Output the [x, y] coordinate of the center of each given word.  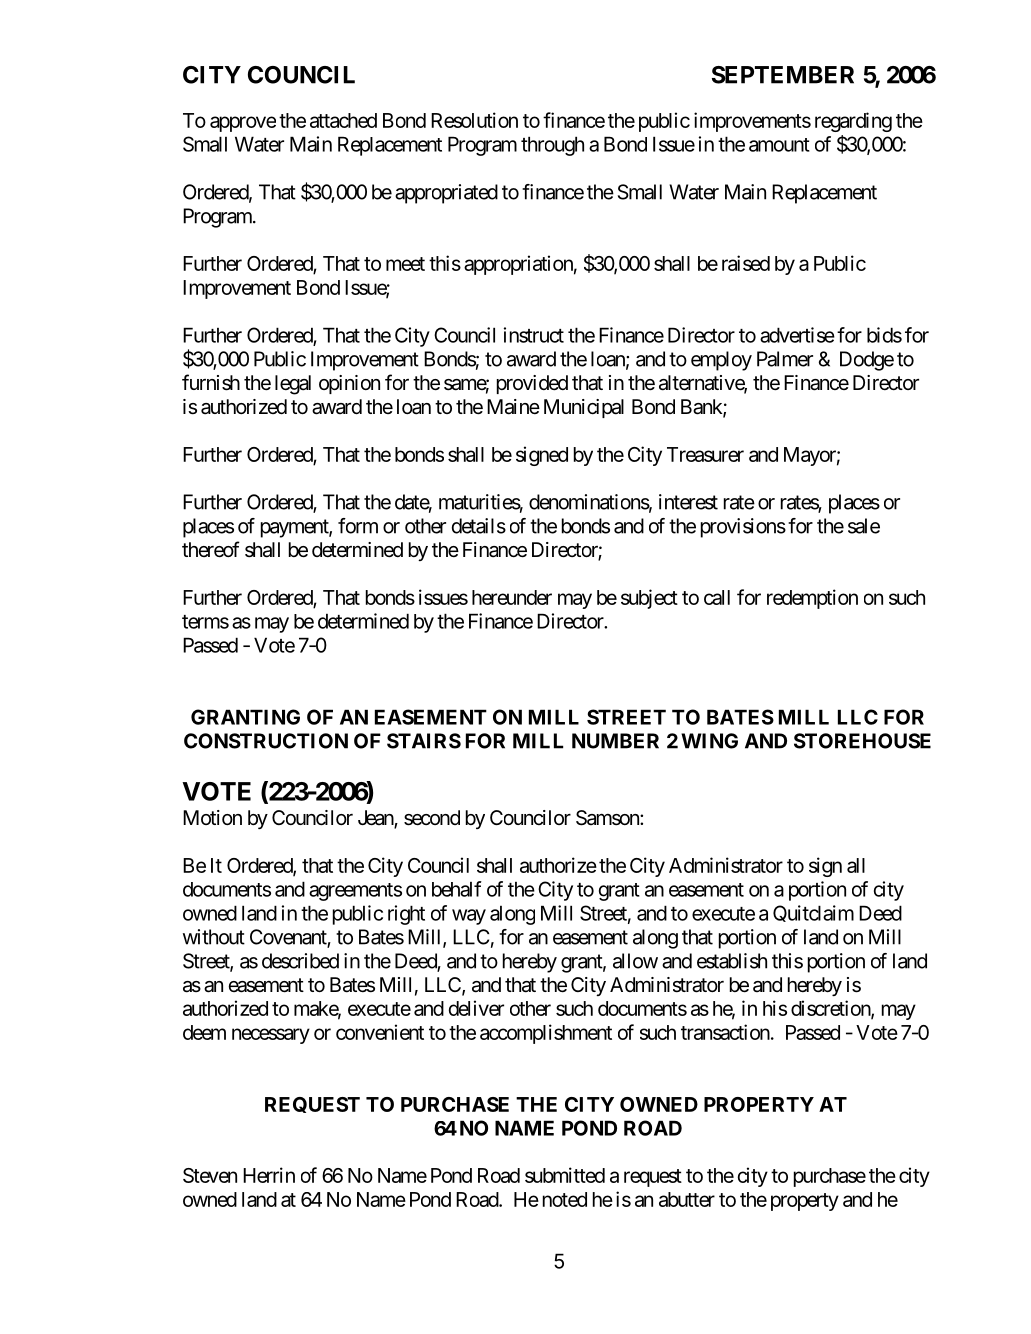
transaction [725, 1032]
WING [709, 741]
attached [343, 120]
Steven [210, 1175]
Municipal [584, 408]
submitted [565, 1175]
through [552, 146]
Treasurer [705, 454]
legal [293, 385]
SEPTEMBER [783, 75]
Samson [608, 818]
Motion [212, 817]
